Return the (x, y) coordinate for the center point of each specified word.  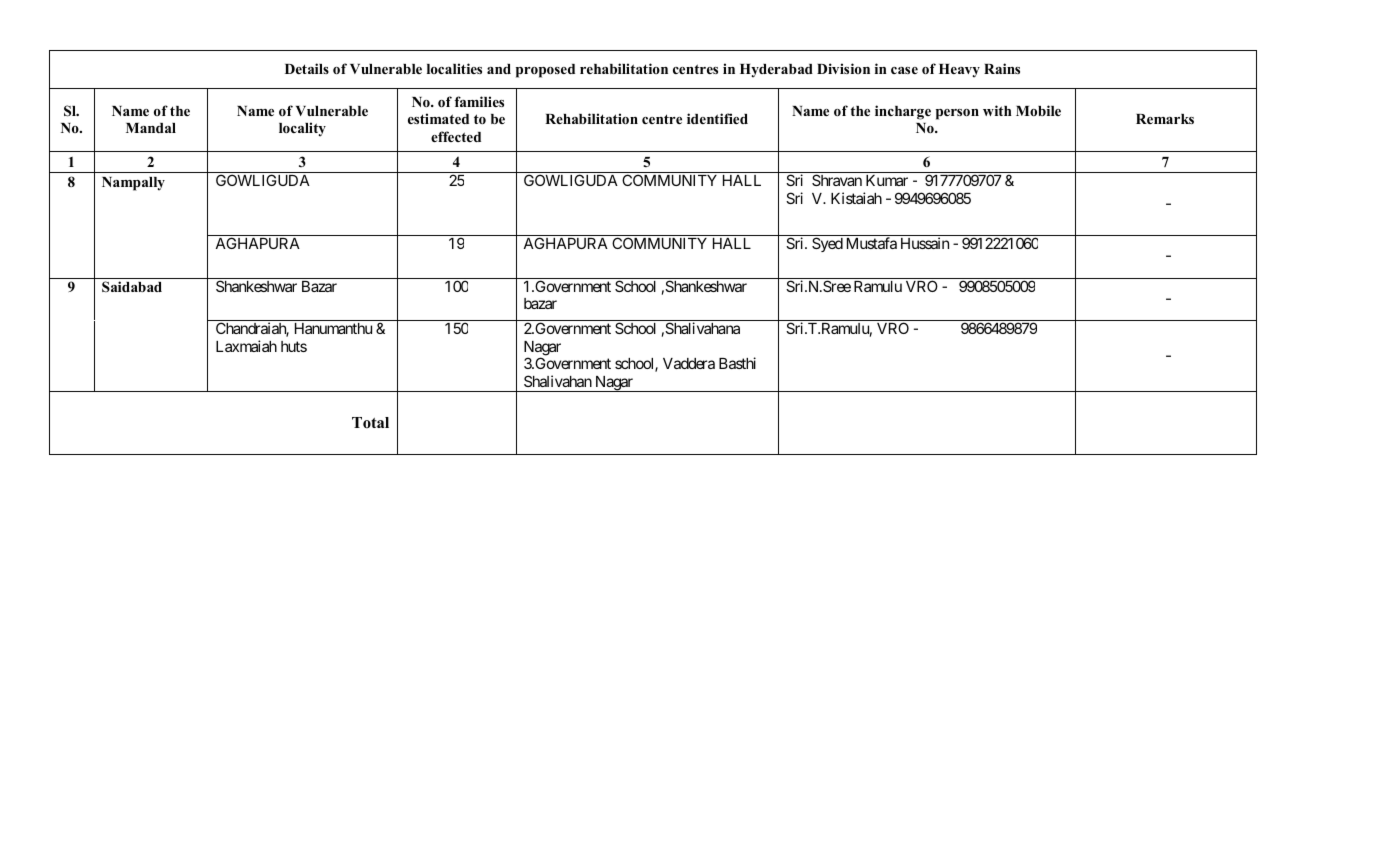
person (957, 114)
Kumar (887, 180)
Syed (827, 244)
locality (302, 129)
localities (454, 68)
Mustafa (872, 243)
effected (456, 136)
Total (370, 423)
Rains (1002, 68)
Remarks (1165, 119)
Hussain (925, 243)
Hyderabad (776, 71)
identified (717, 118)
